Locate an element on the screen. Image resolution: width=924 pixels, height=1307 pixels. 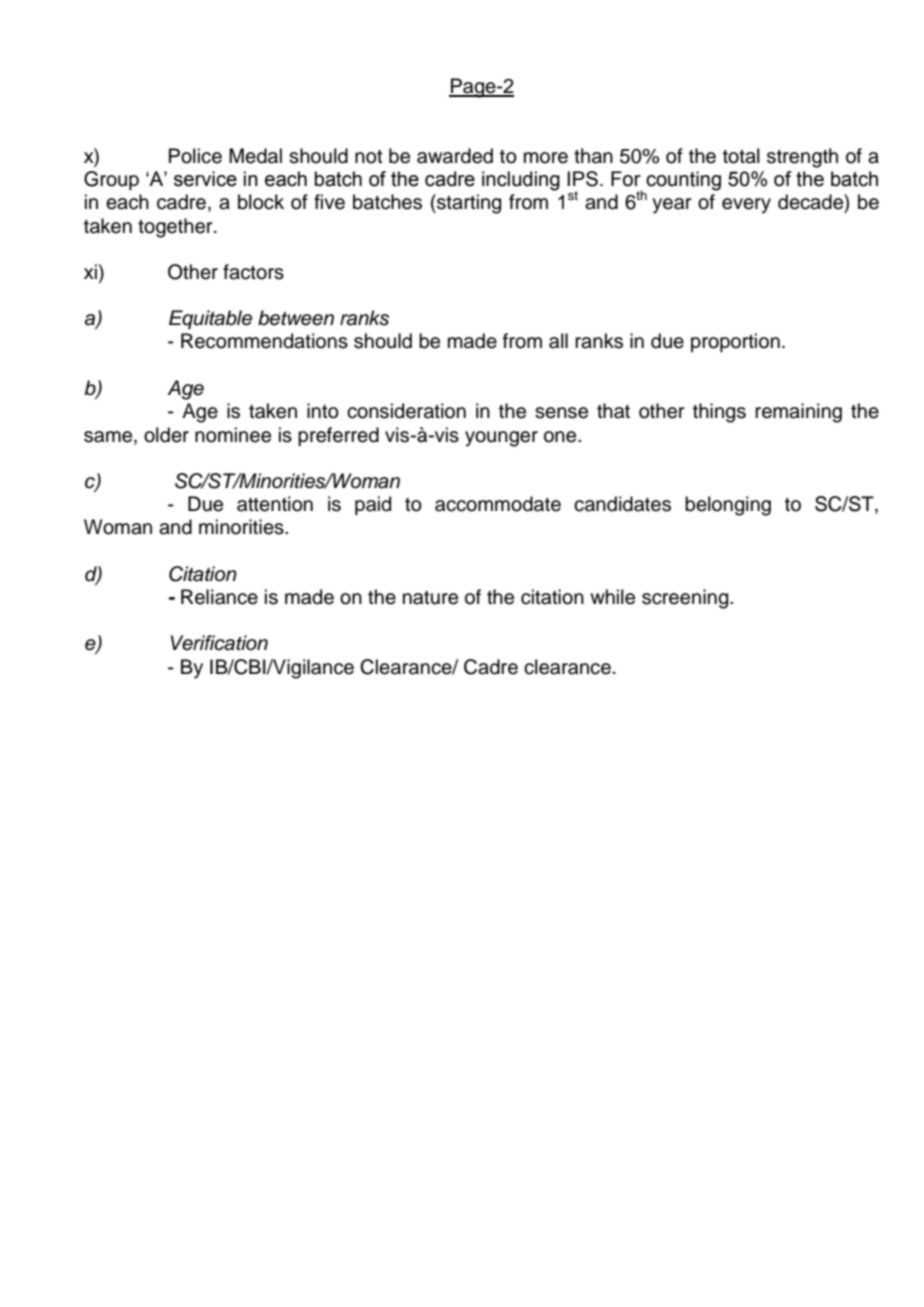
proportion is located at coordinates (735, 342).
